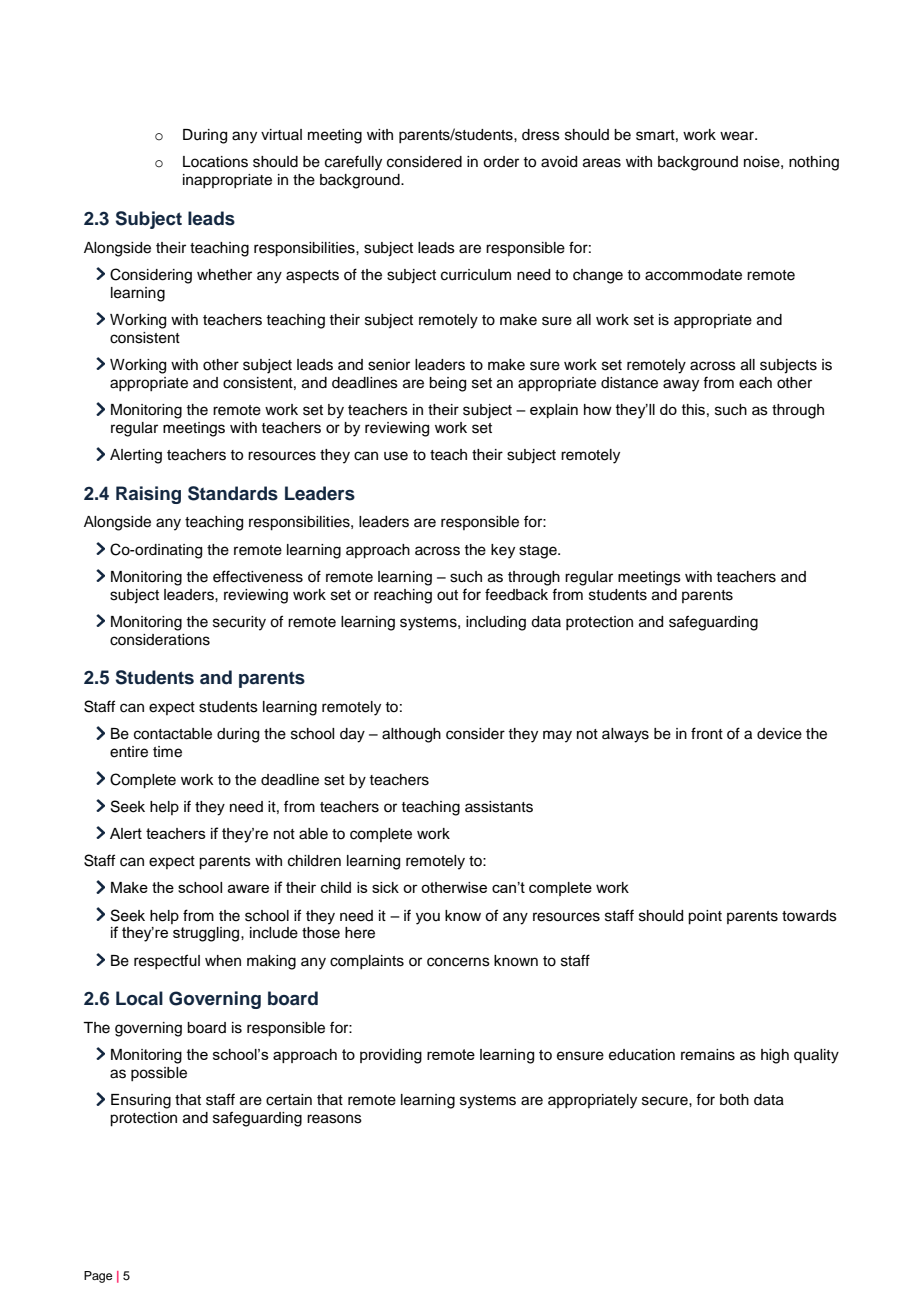 The image size is (924, 1309). What do you see at coordinates (215, 162) in the document?
I see `Locations` at bounding box center [215, 162].
